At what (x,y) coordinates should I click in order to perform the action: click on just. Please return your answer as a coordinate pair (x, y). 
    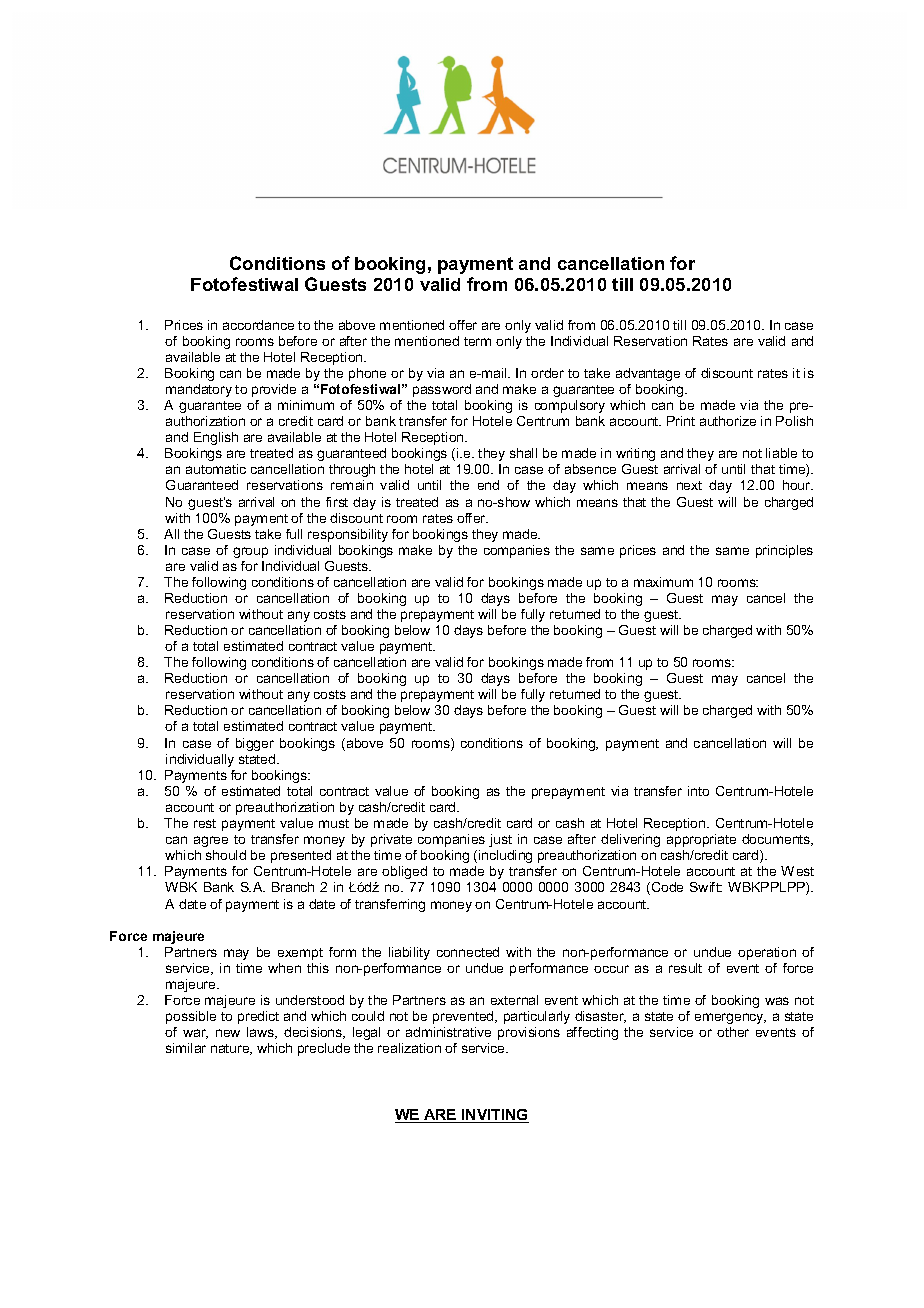
    Looking at the image, I should click on (500, 840).
